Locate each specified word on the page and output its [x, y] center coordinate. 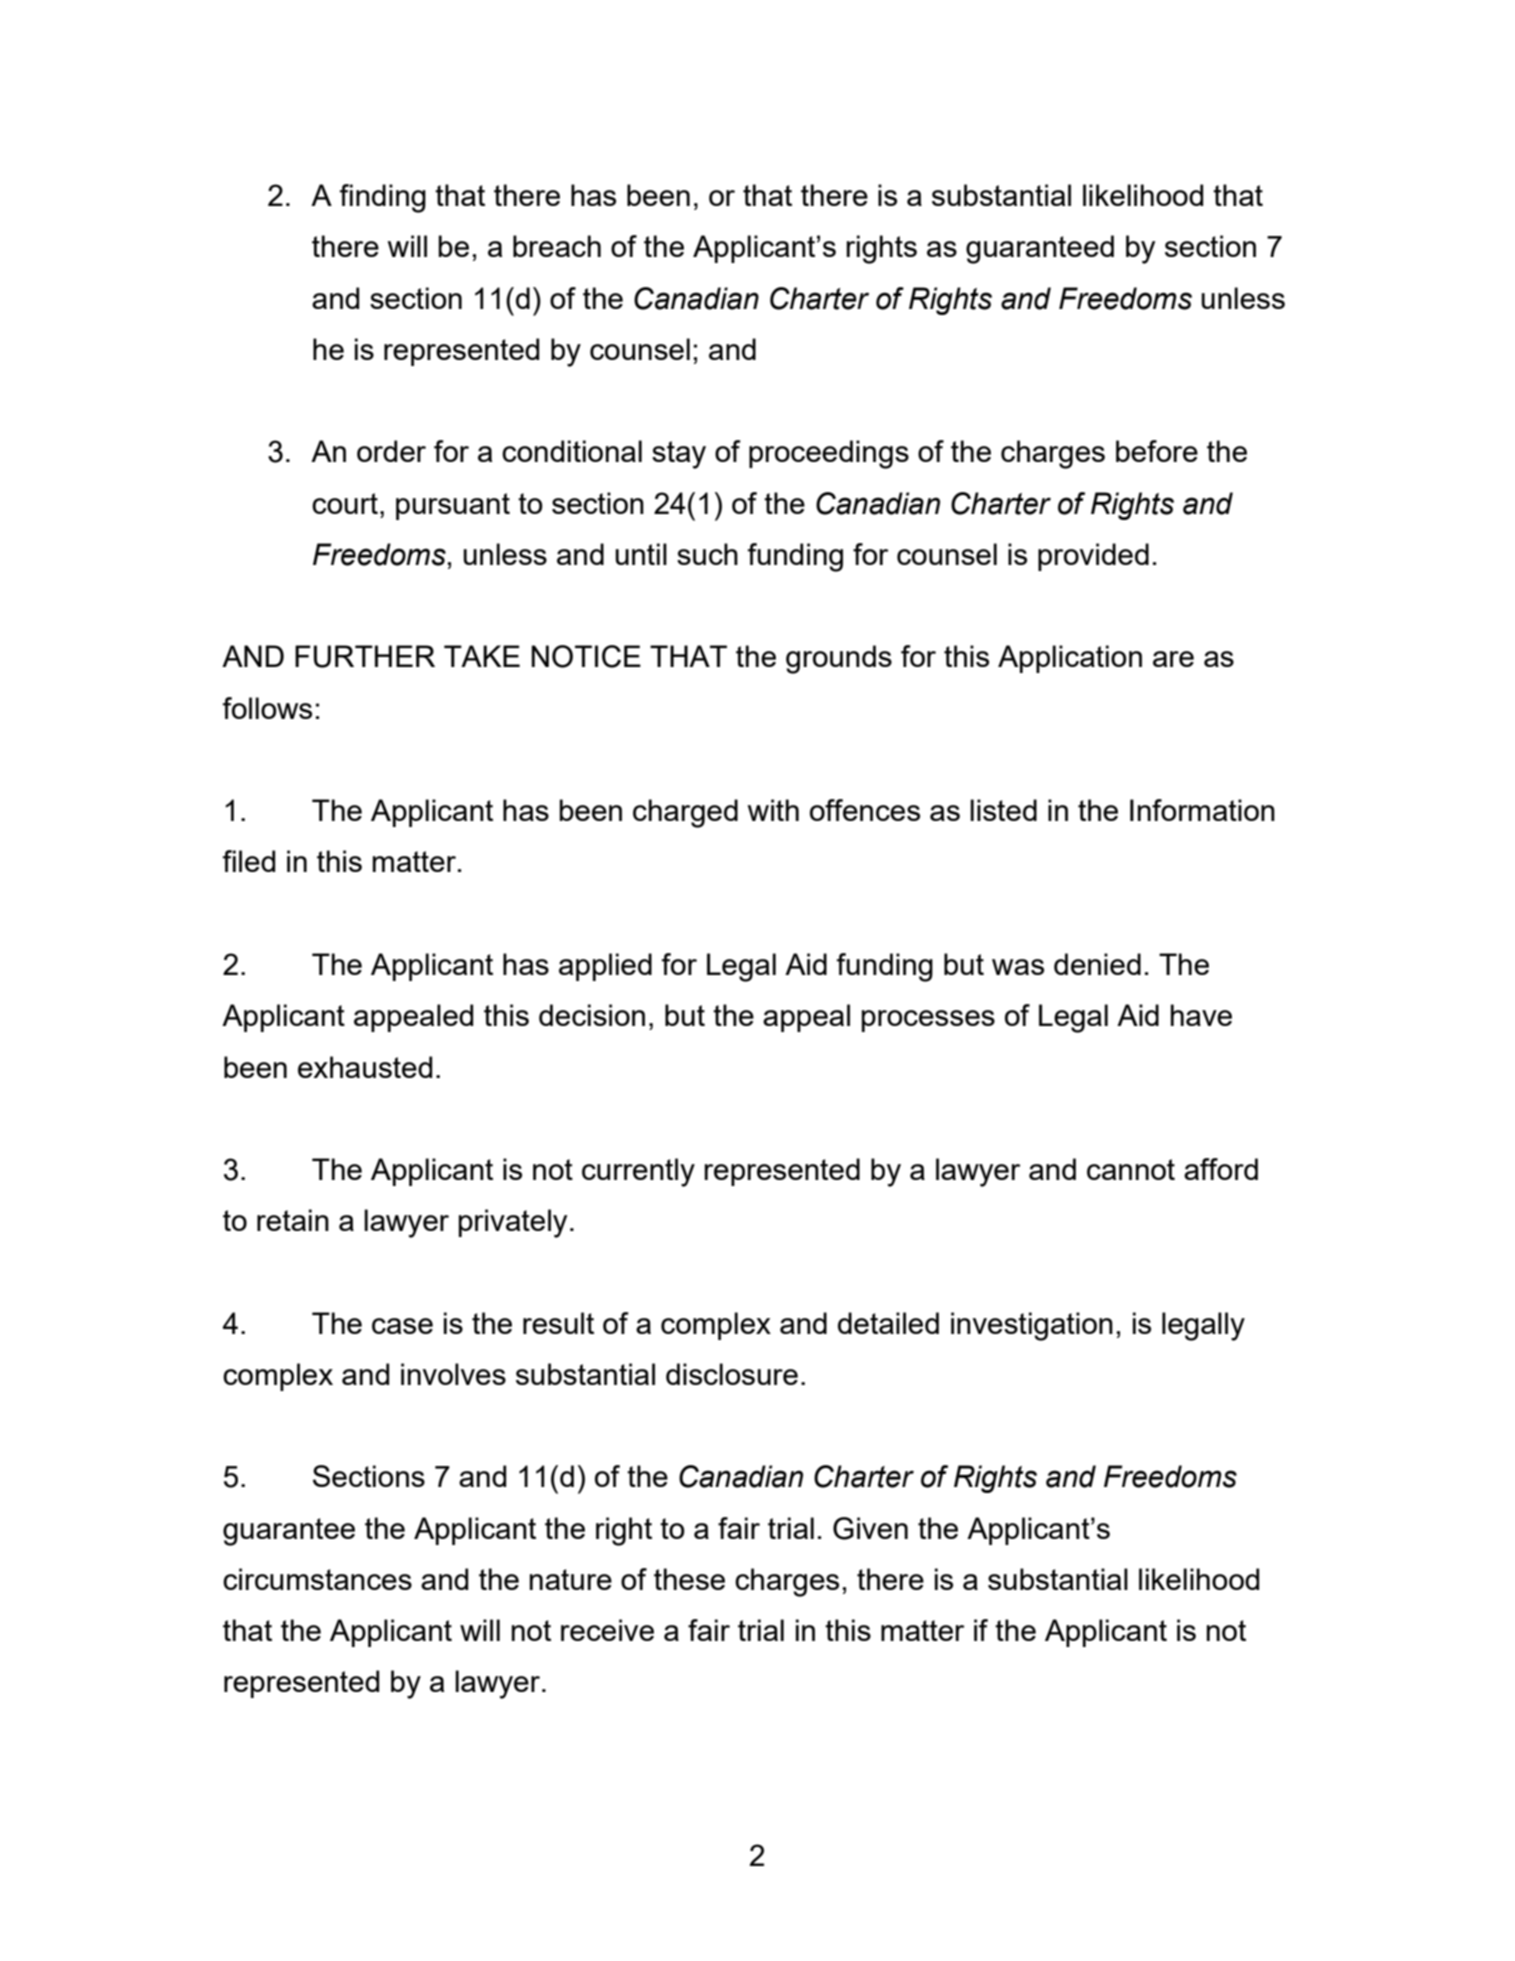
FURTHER [365, 656]
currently [638, 1172]
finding [383, 198]
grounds [839, 659]
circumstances [317, 1579]
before [1157, 451]
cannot [1131, 1169]
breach [557, 246]
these [689, 1579]
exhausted [365, 1067]
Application [1070, 659]
